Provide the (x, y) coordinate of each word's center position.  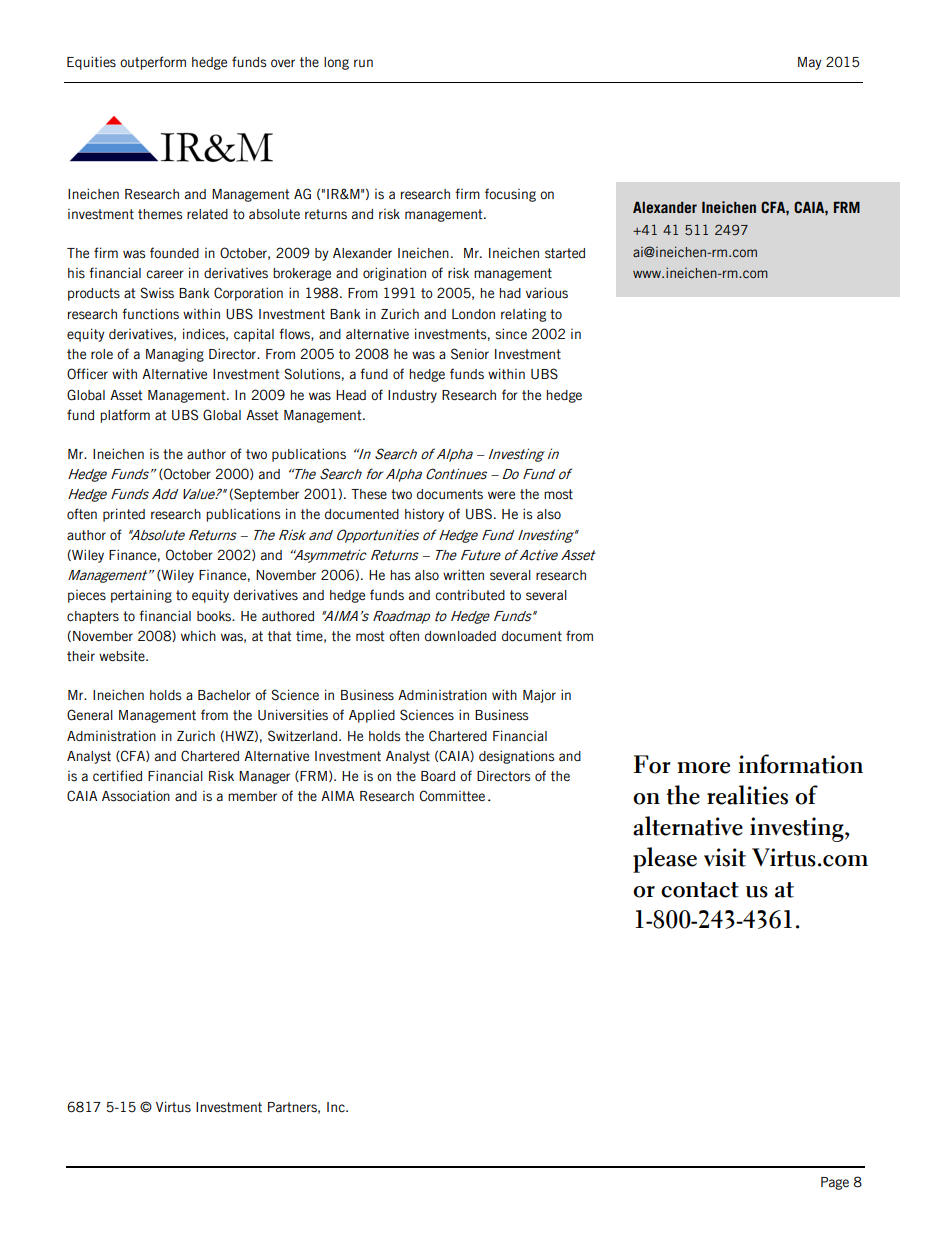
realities (747, 795)
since (511, 334)
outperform (153, 63)
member (252, 796)
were (501, 495)
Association (136, 796)
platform (125, 416)
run (363, 63)
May (810, 63)
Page (835, 1183)
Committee (452, 796)
